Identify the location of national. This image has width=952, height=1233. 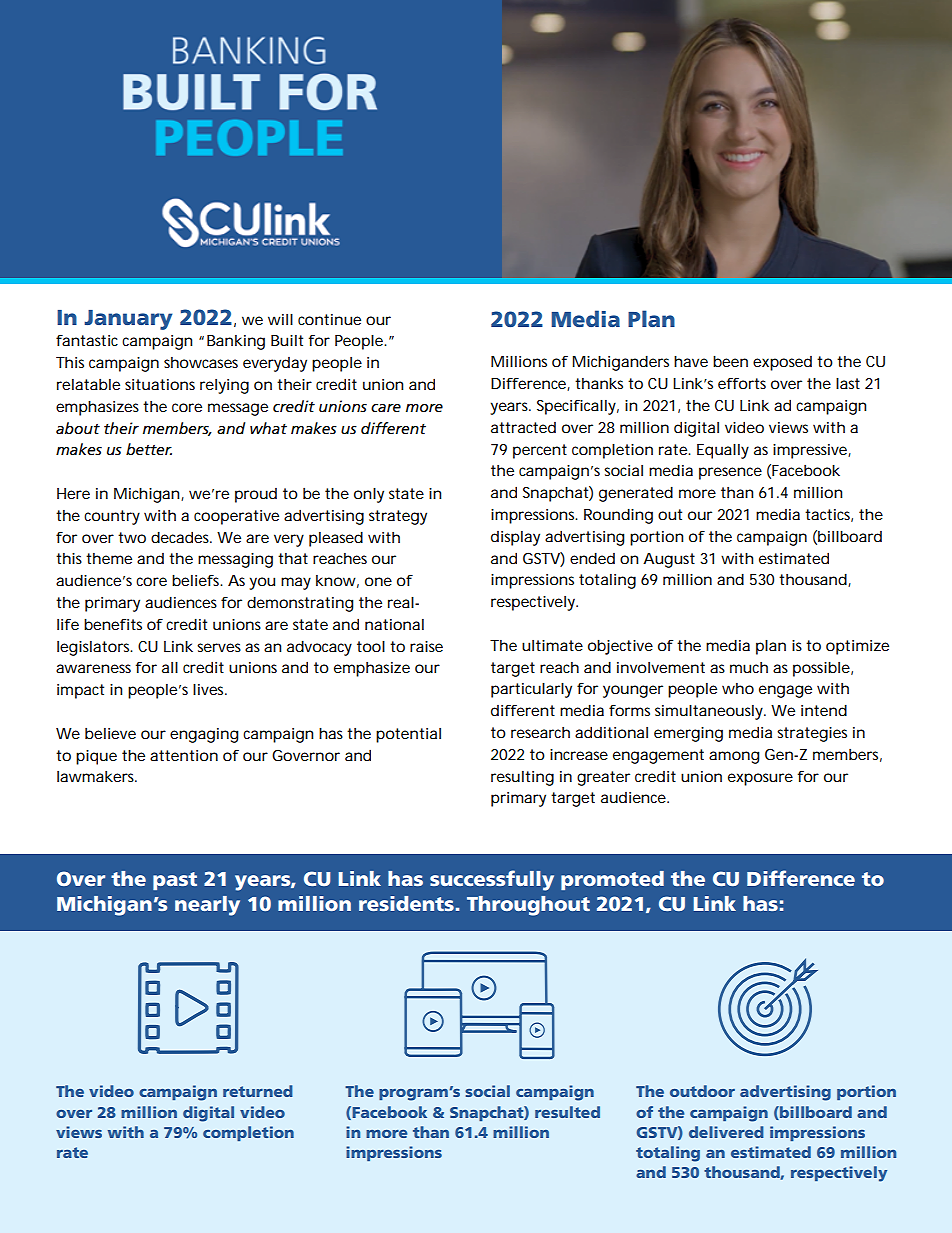
(394, 624).
